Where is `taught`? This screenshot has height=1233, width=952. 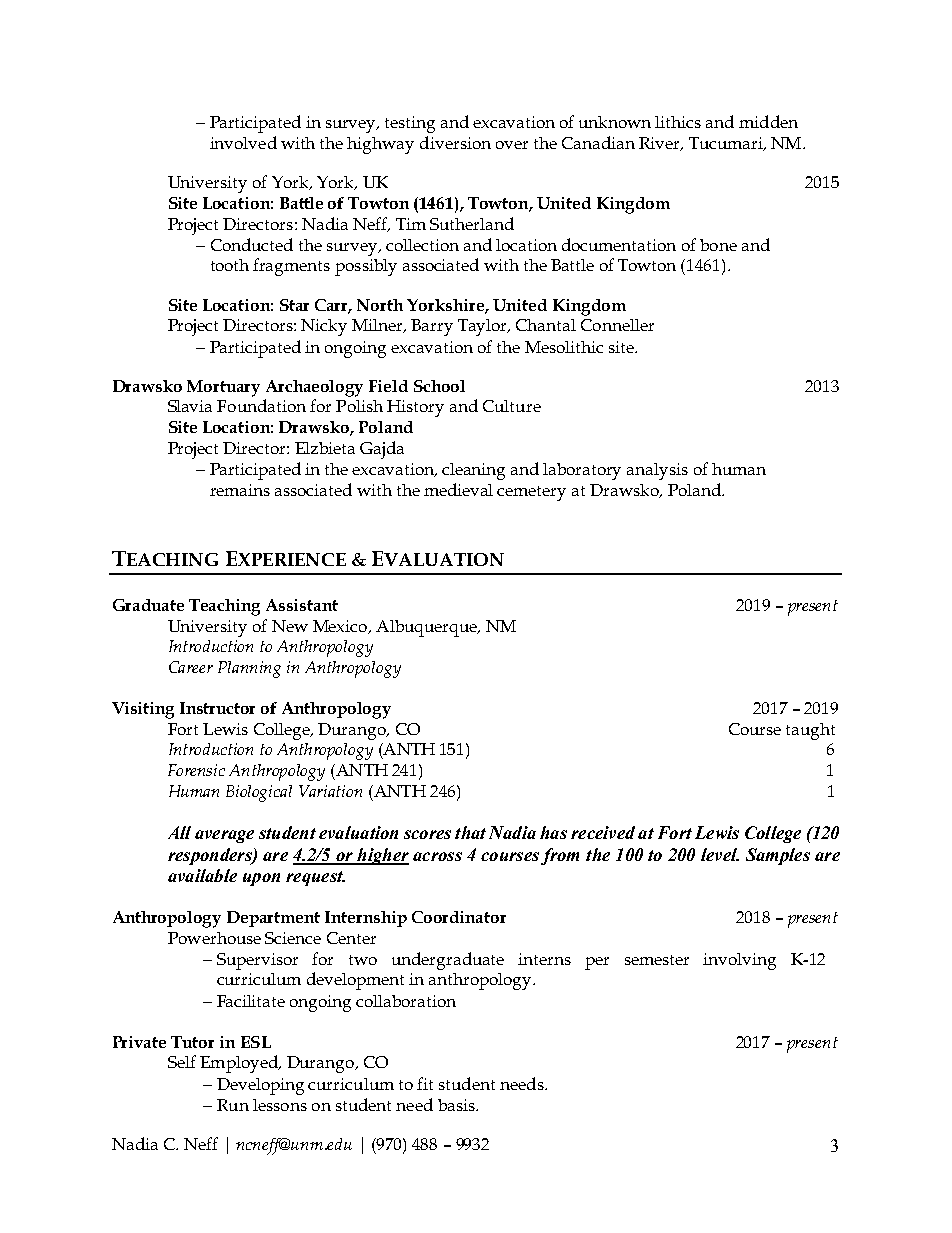
taught is located at coordinates (810, 731).
